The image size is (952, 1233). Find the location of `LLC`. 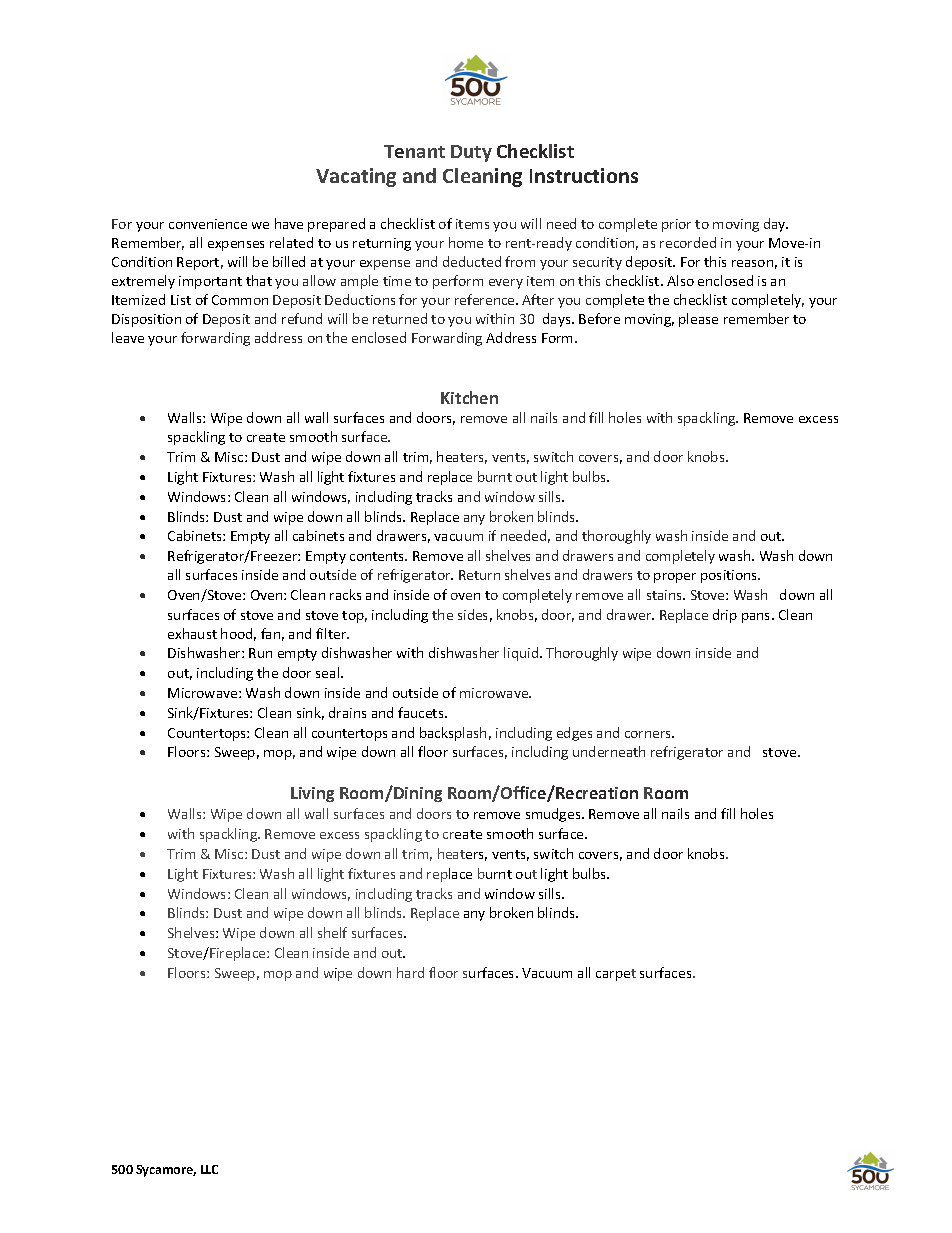

LLC is located at coordinates (209, 1169).
